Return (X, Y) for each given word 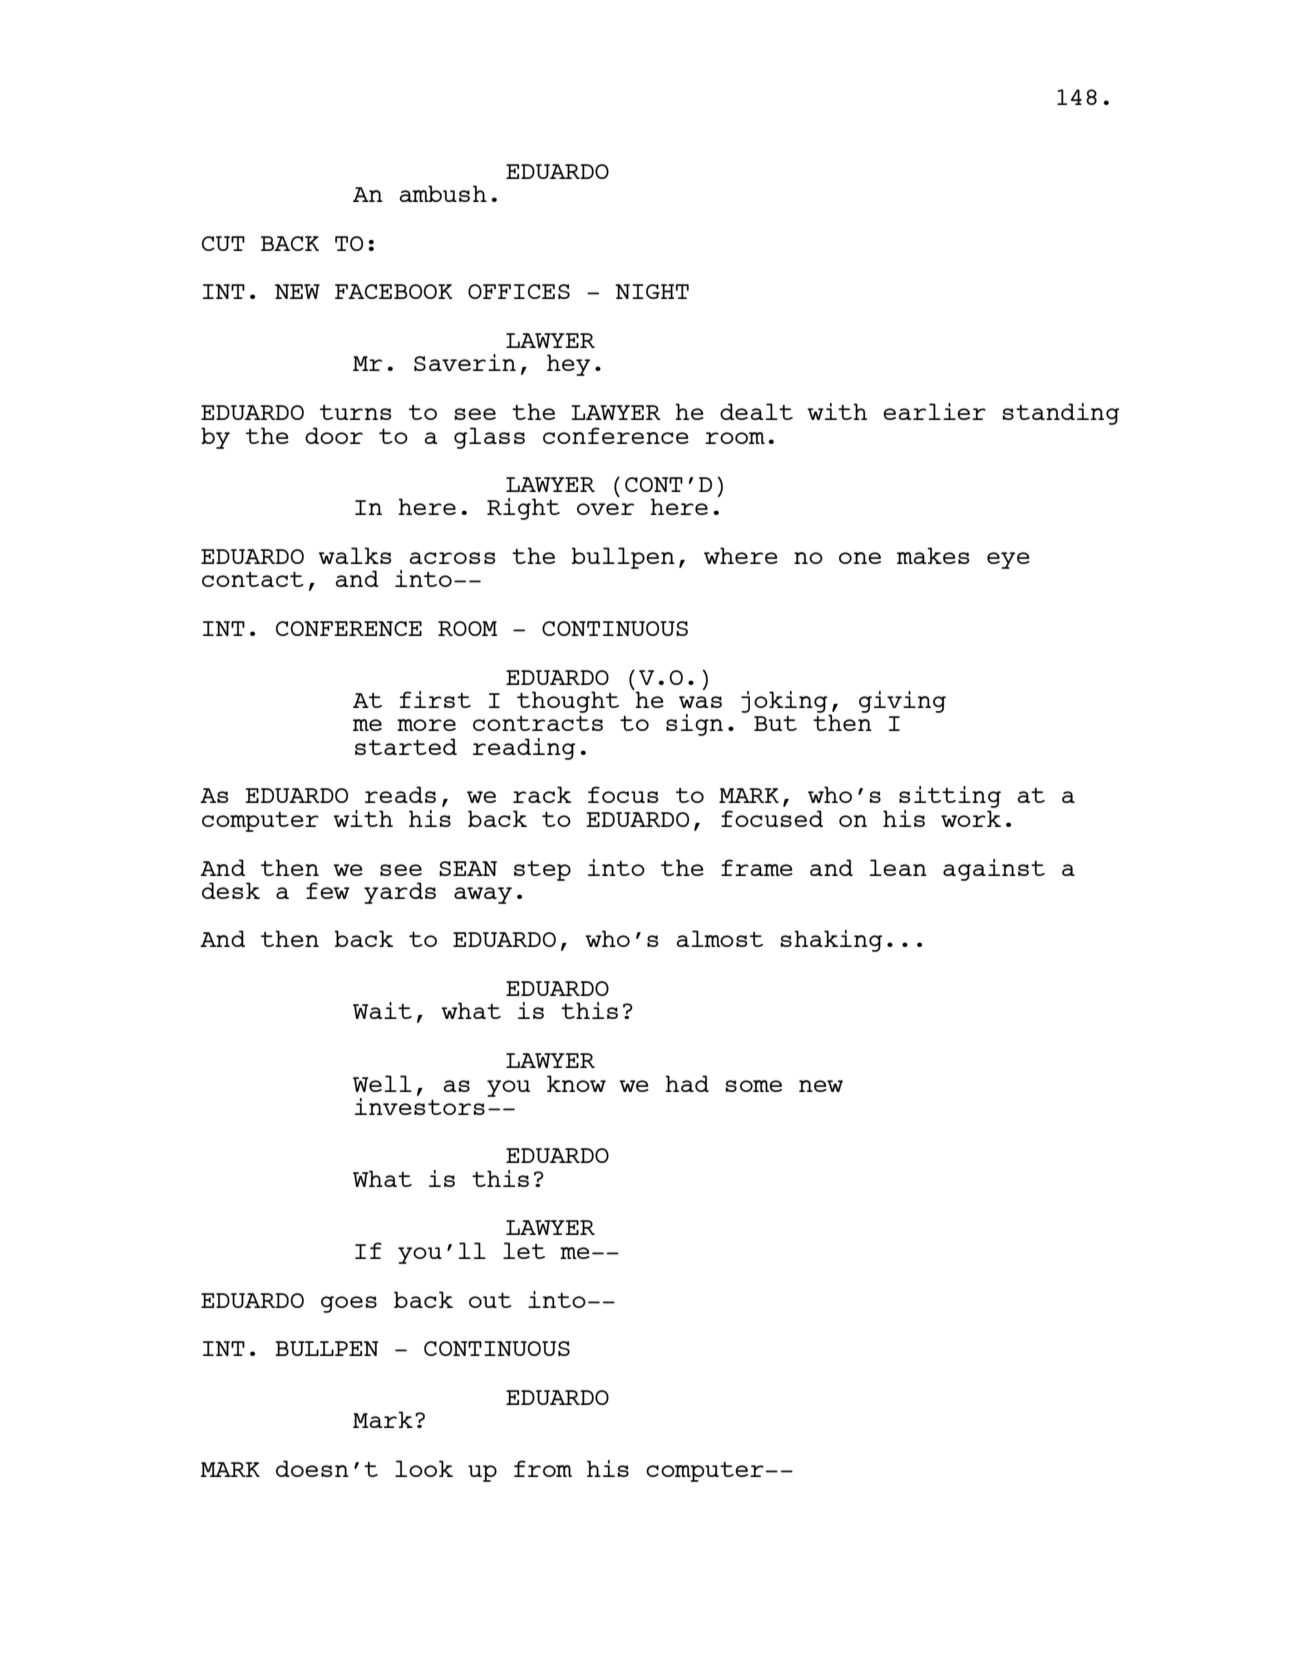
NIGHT (652, 291)
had (687, 1083)
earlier (934, 411)
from (543, 1468)
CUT (223, 243)
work (971, 818)
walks (355, 555)
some (753, 1086)
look (424, 1468)
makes (933, 555)
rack (542, 794)
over (605, 509)
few (328, 890)
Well (382, 1083)
